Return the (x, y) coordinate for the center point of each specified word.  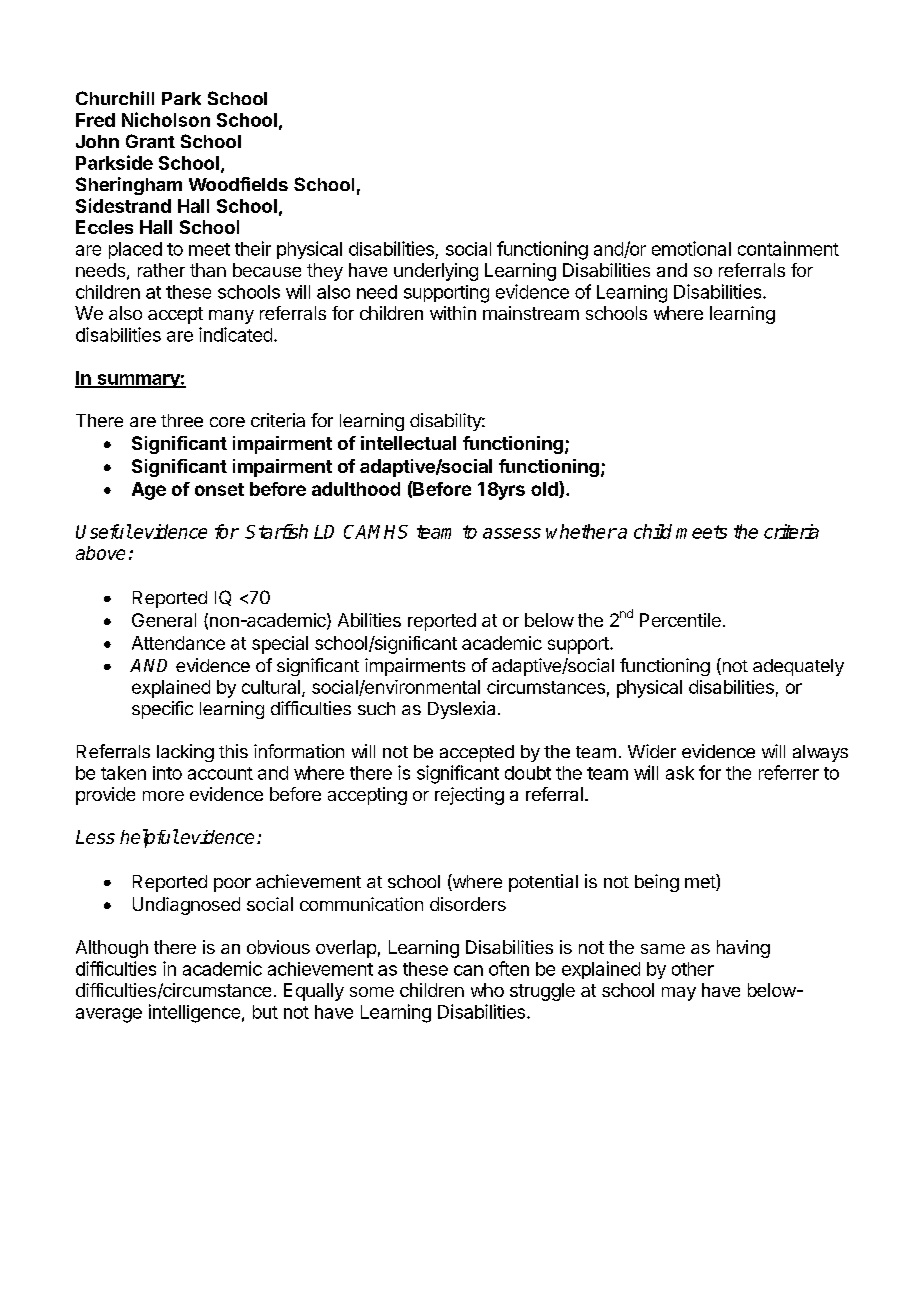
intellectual (408, 443)
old (545, 489)
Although (112, 949)
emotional (691, 248)
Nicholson (166, 119)
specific (162, 710)
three (182, 420)
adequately (798, 667)
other (693, 969)
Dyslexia (461, 710)
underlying (436, 272)
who (487, 990)
